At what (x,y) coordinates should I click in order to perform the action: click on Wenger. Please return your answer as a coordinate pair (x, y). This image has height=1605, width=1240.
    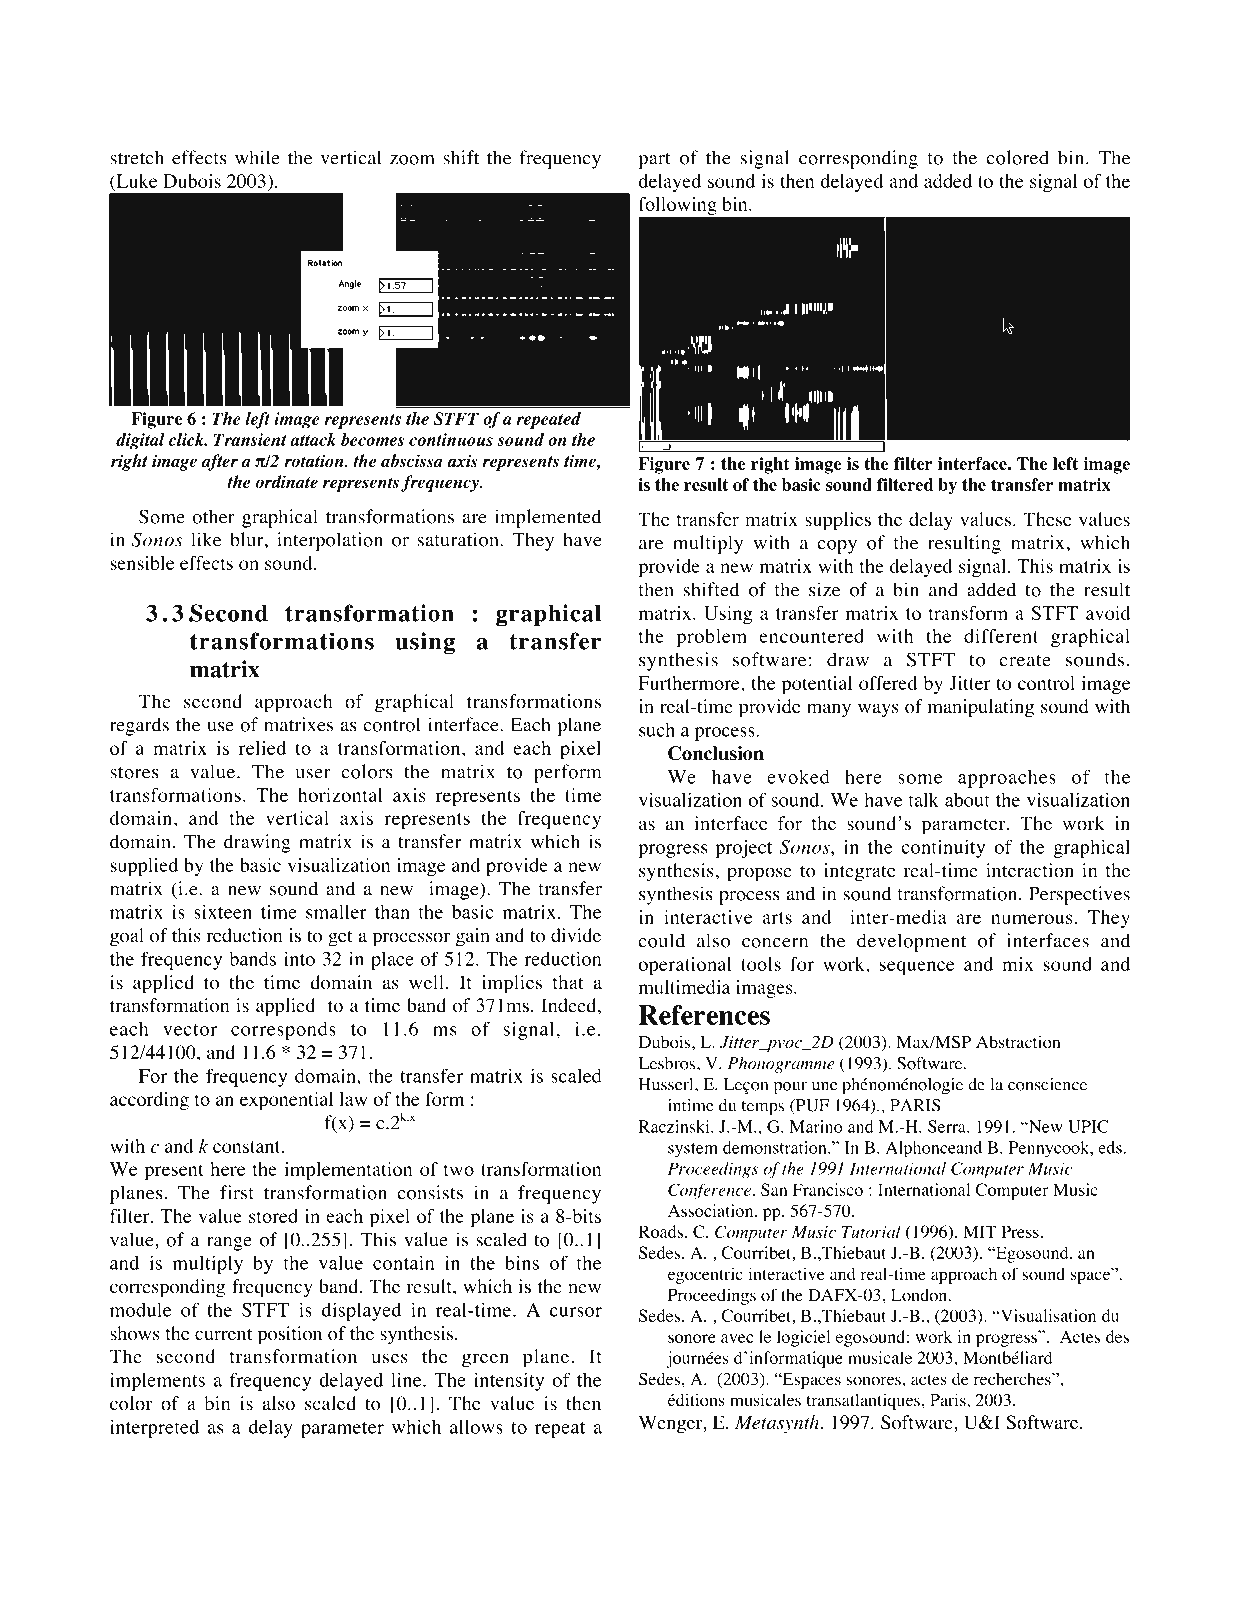
    Looking at the image, I should click on (671, 1424).
